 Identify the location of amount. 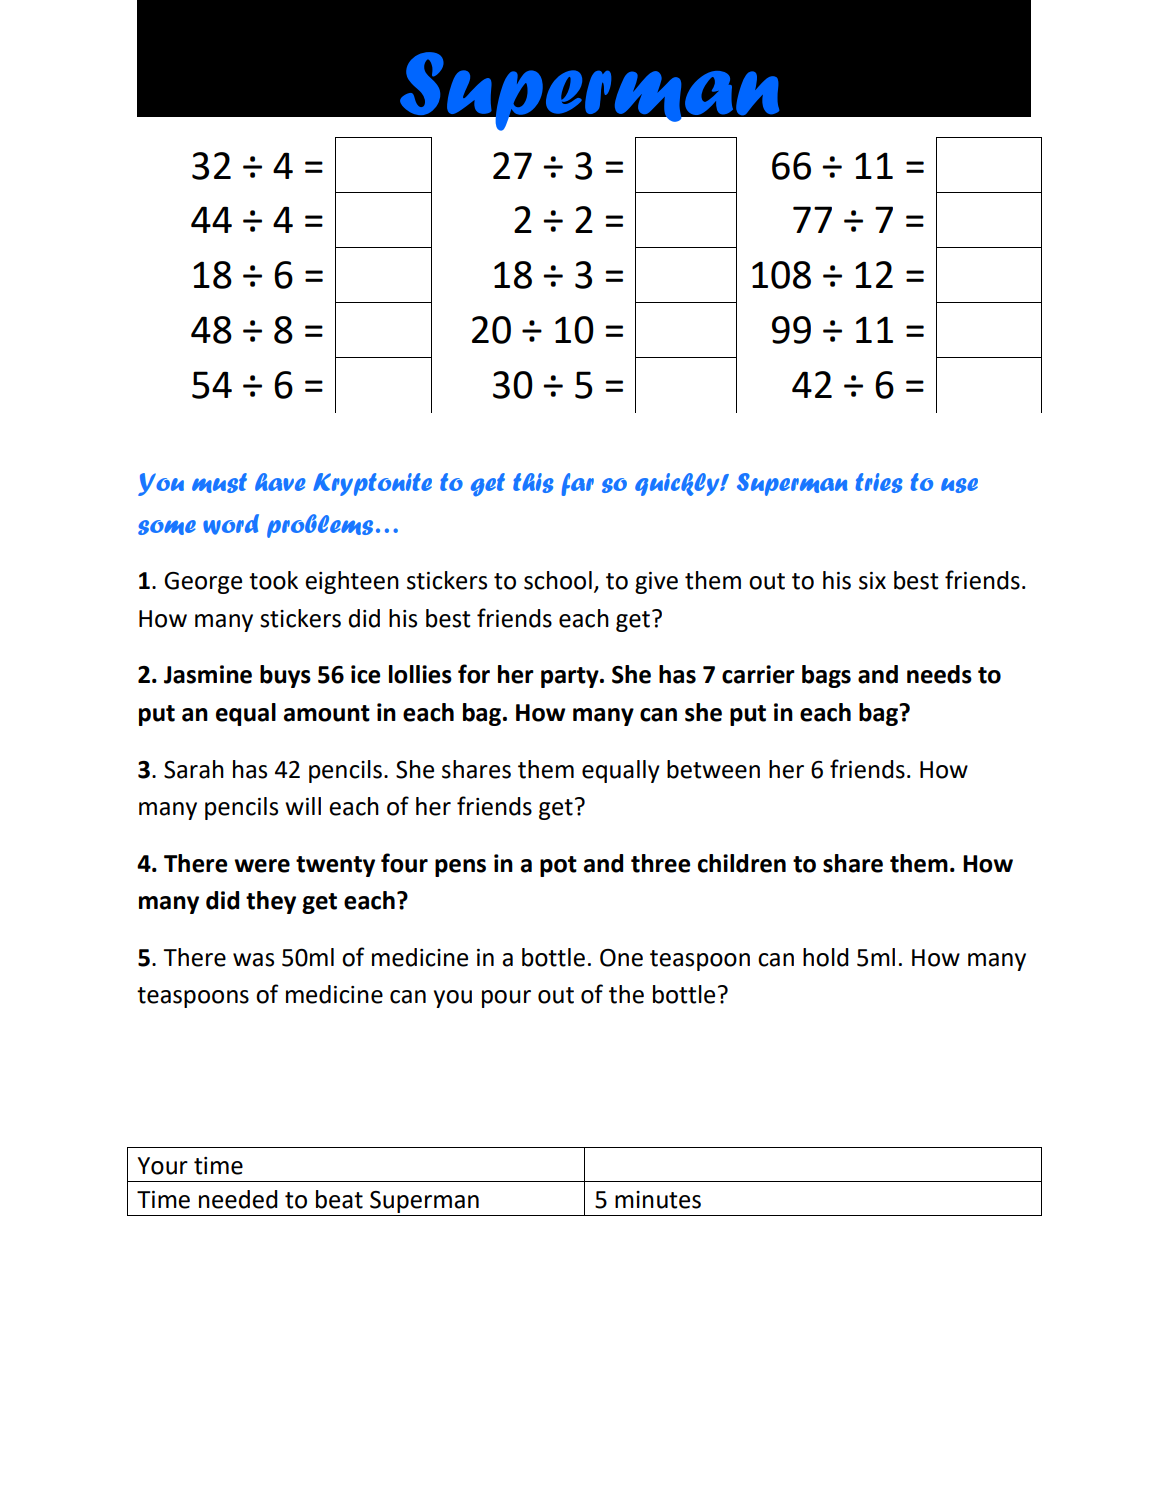
(327, 713).
